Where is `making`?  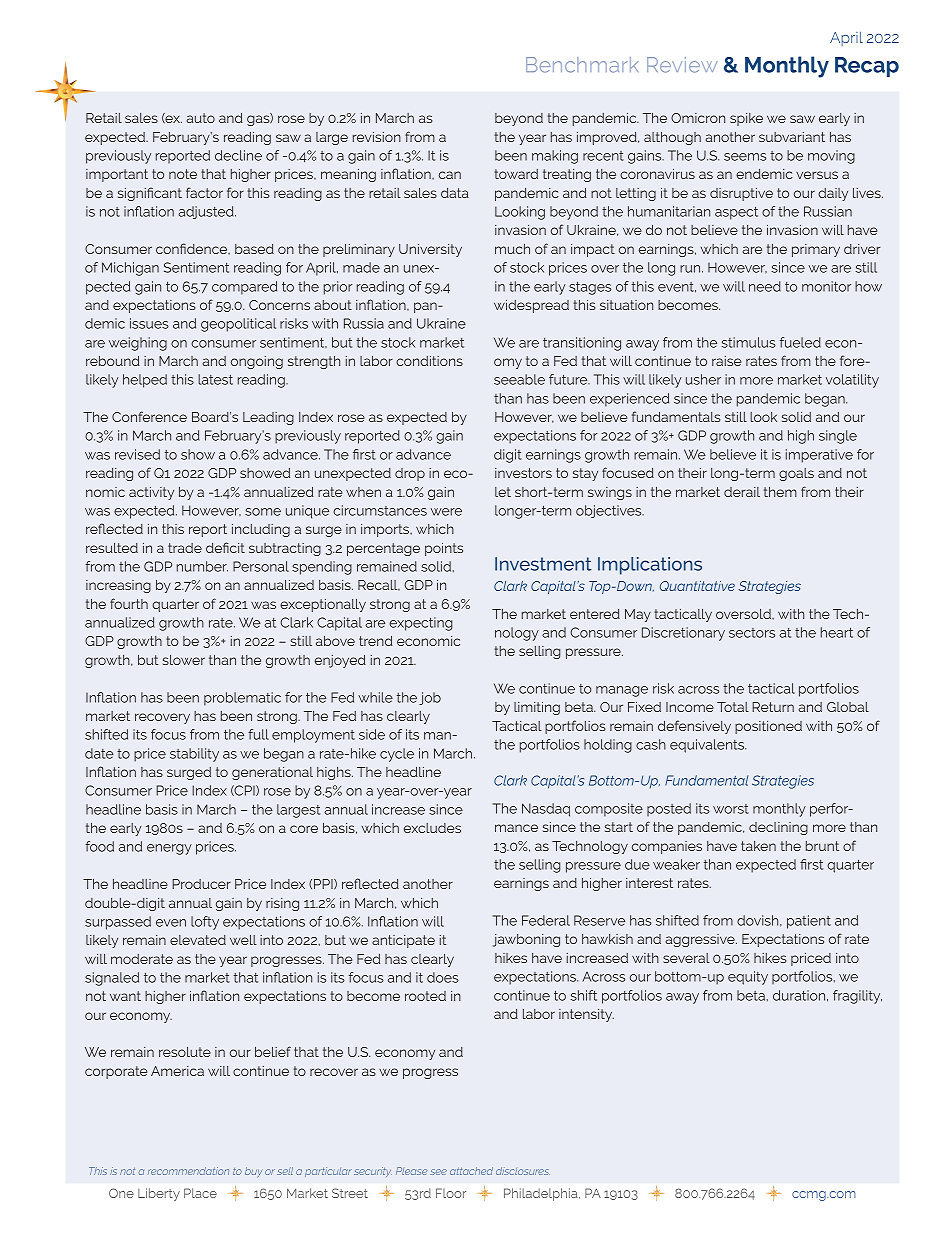 making is located at coordinates (555, 157).
